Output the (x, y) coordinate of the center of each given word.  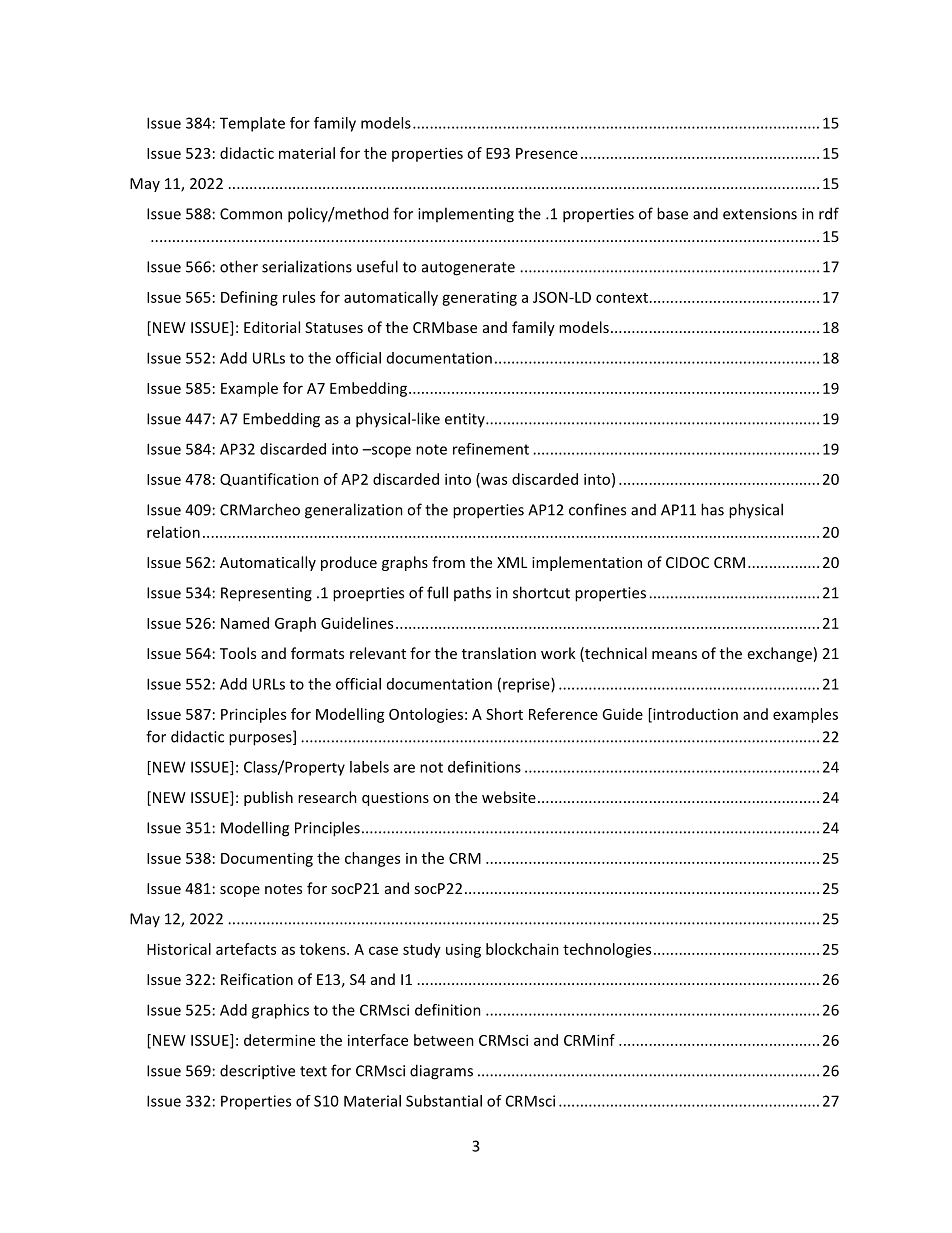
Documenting (267, 859)
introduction (694, 715)
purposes (261, 740)
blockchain (522, 949)
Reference (563, 714)
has (712, 509)
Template (252, 124)
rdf (829, 213)
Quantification (269, 479)
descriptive (257, 1072)
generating (479, 298)
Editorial (272, 327)
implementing (466, 215)
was (493, 481)
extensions (760, 214)
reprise (527, 685)
